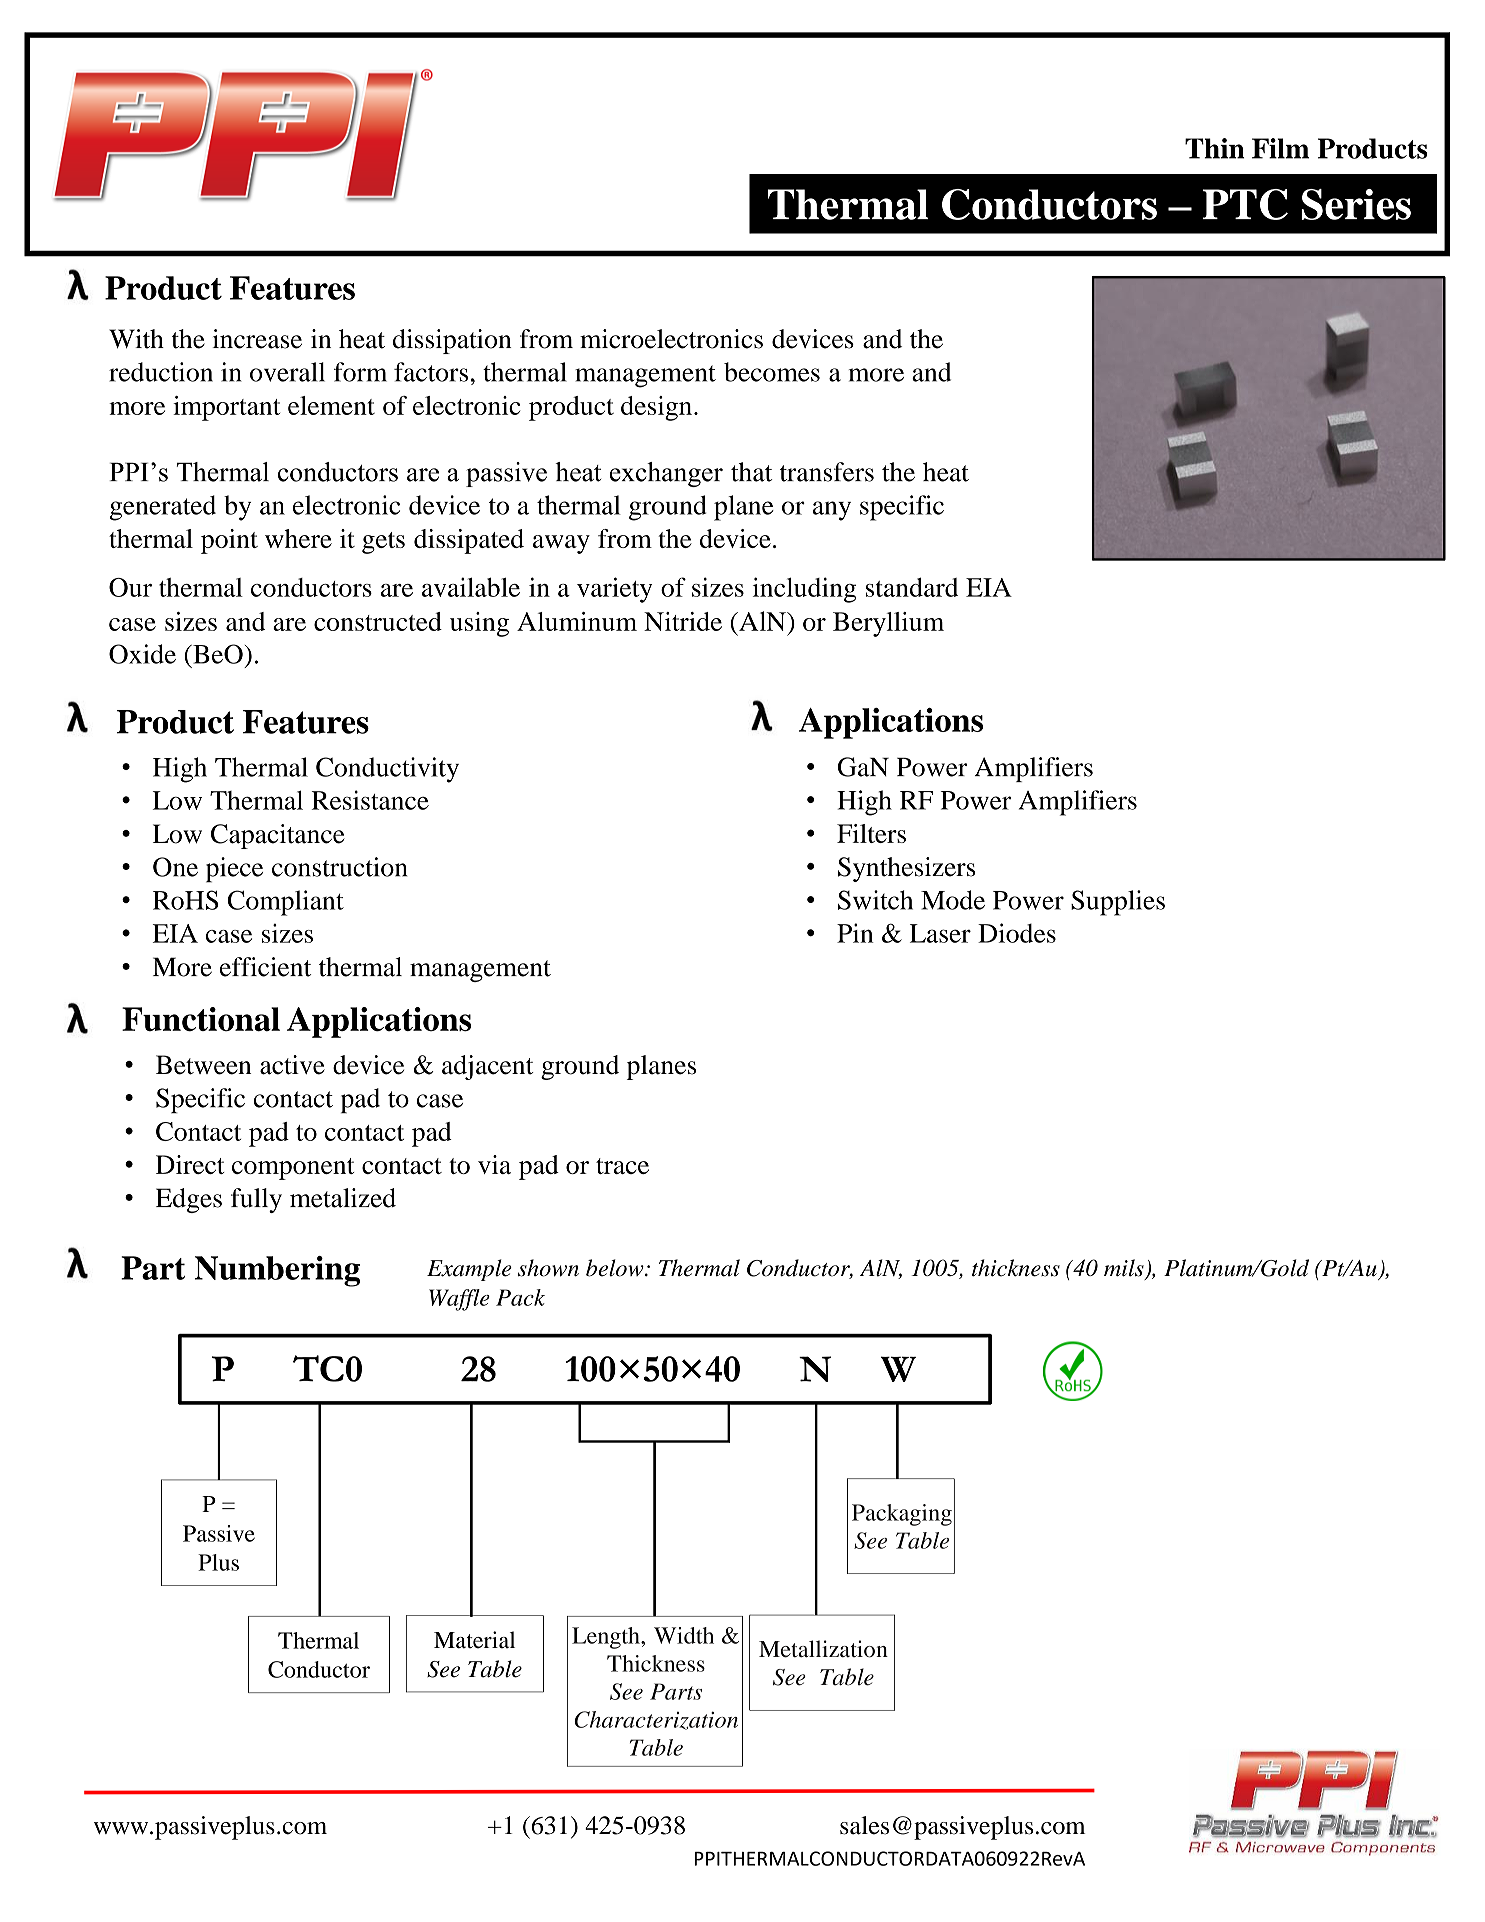  I want to click on Numbering, so click(277, 1271).
